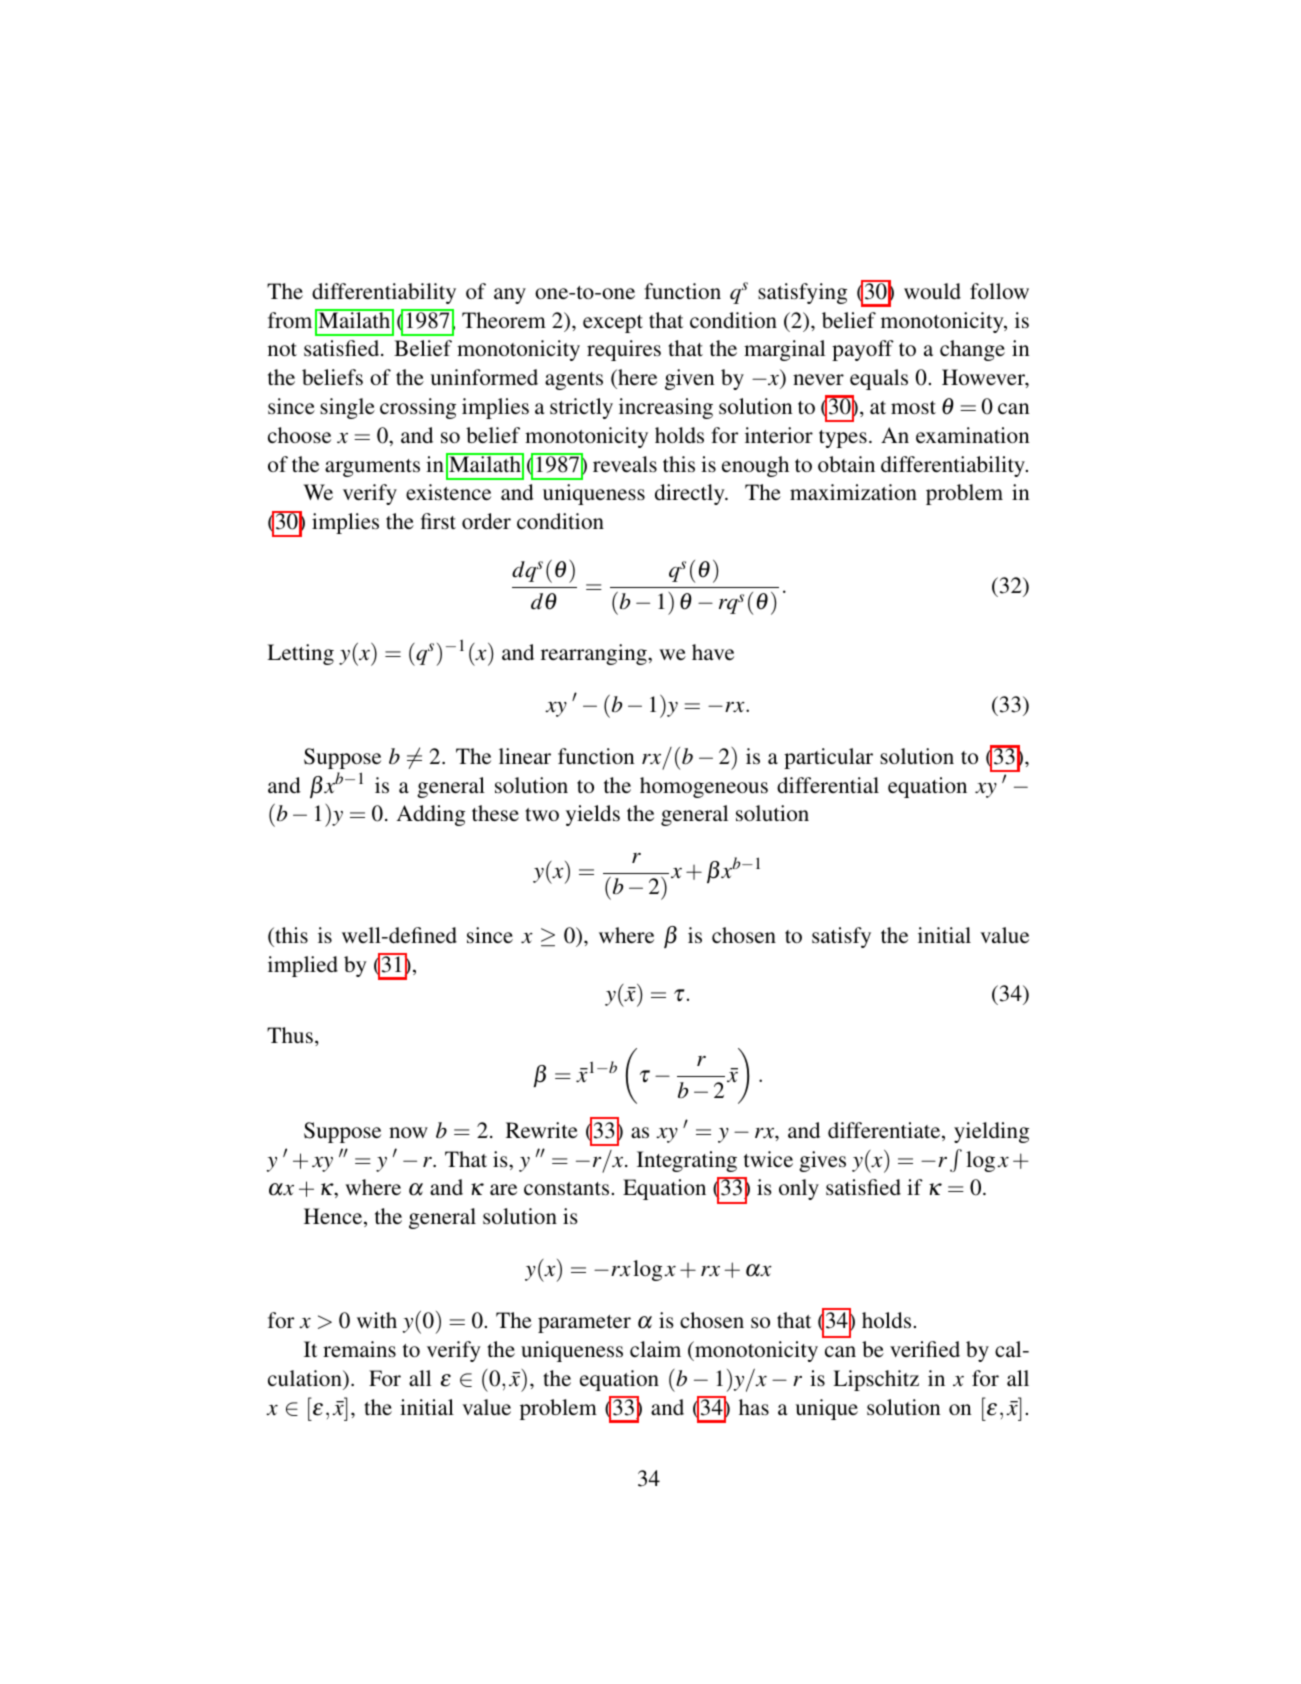 The width and height of the screenshot is (1301, 1684). What do you see at coordinates (932, 291) in the screenshot?
I see `would` at bounding box center [932, 291].
